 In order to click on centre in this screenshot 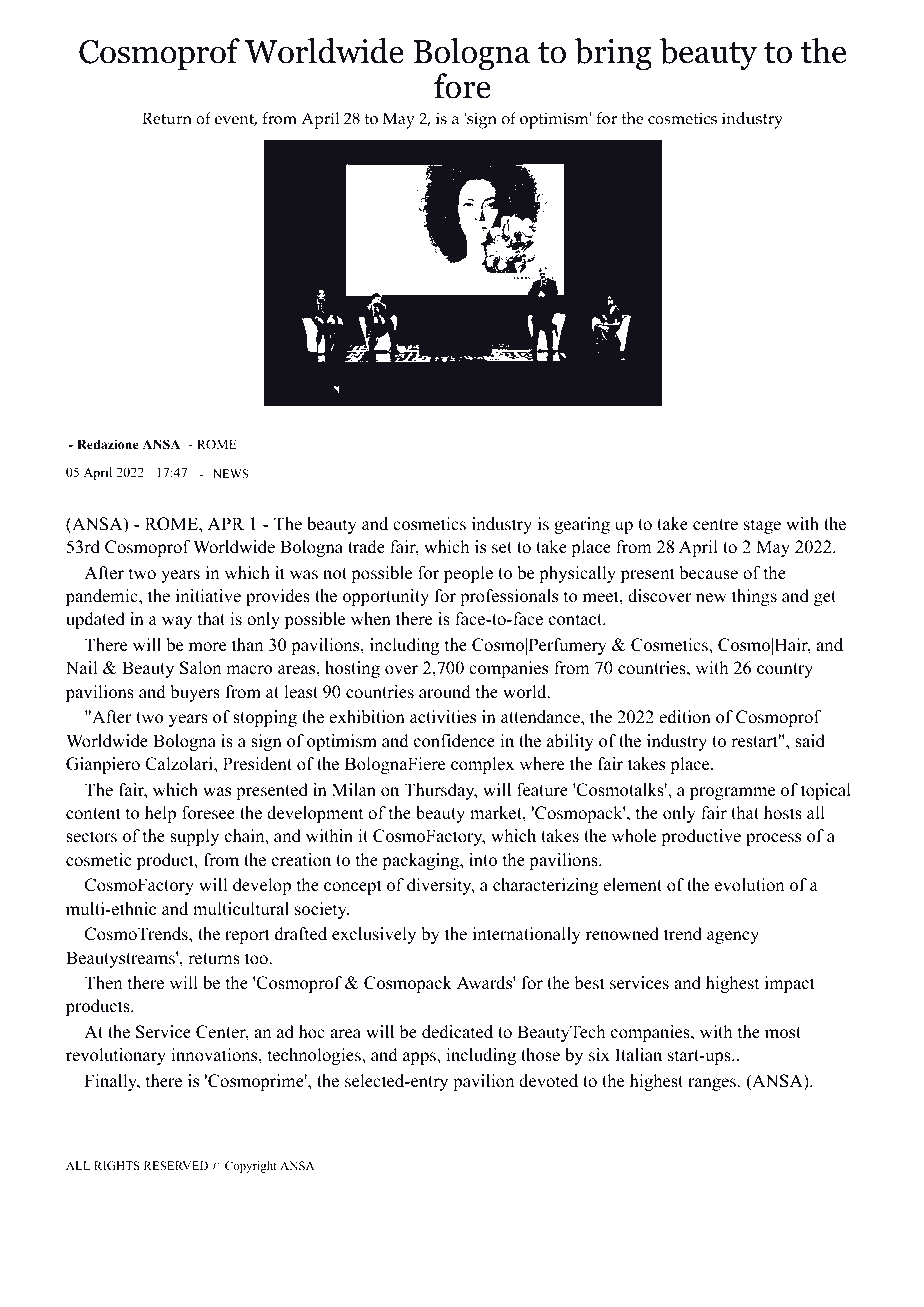, I will do `click(715, 525)`.
